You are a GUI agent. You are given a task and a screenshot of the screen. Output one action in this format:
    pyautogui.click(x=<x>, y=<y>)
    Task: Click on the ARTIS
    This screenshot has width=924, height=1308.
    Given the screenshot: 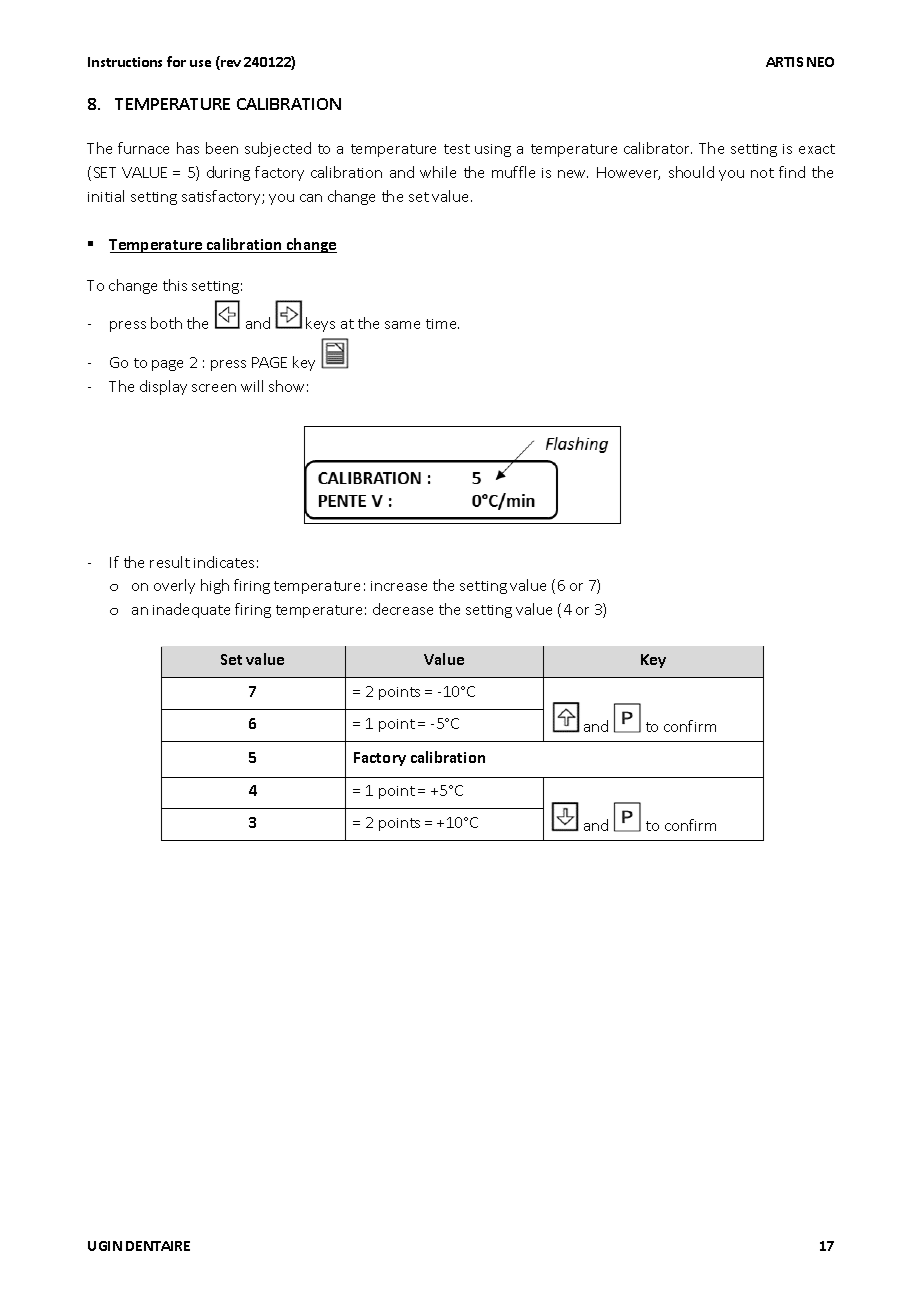 What is the action you would take?
    pyautogui.click(x=784, y=62)
